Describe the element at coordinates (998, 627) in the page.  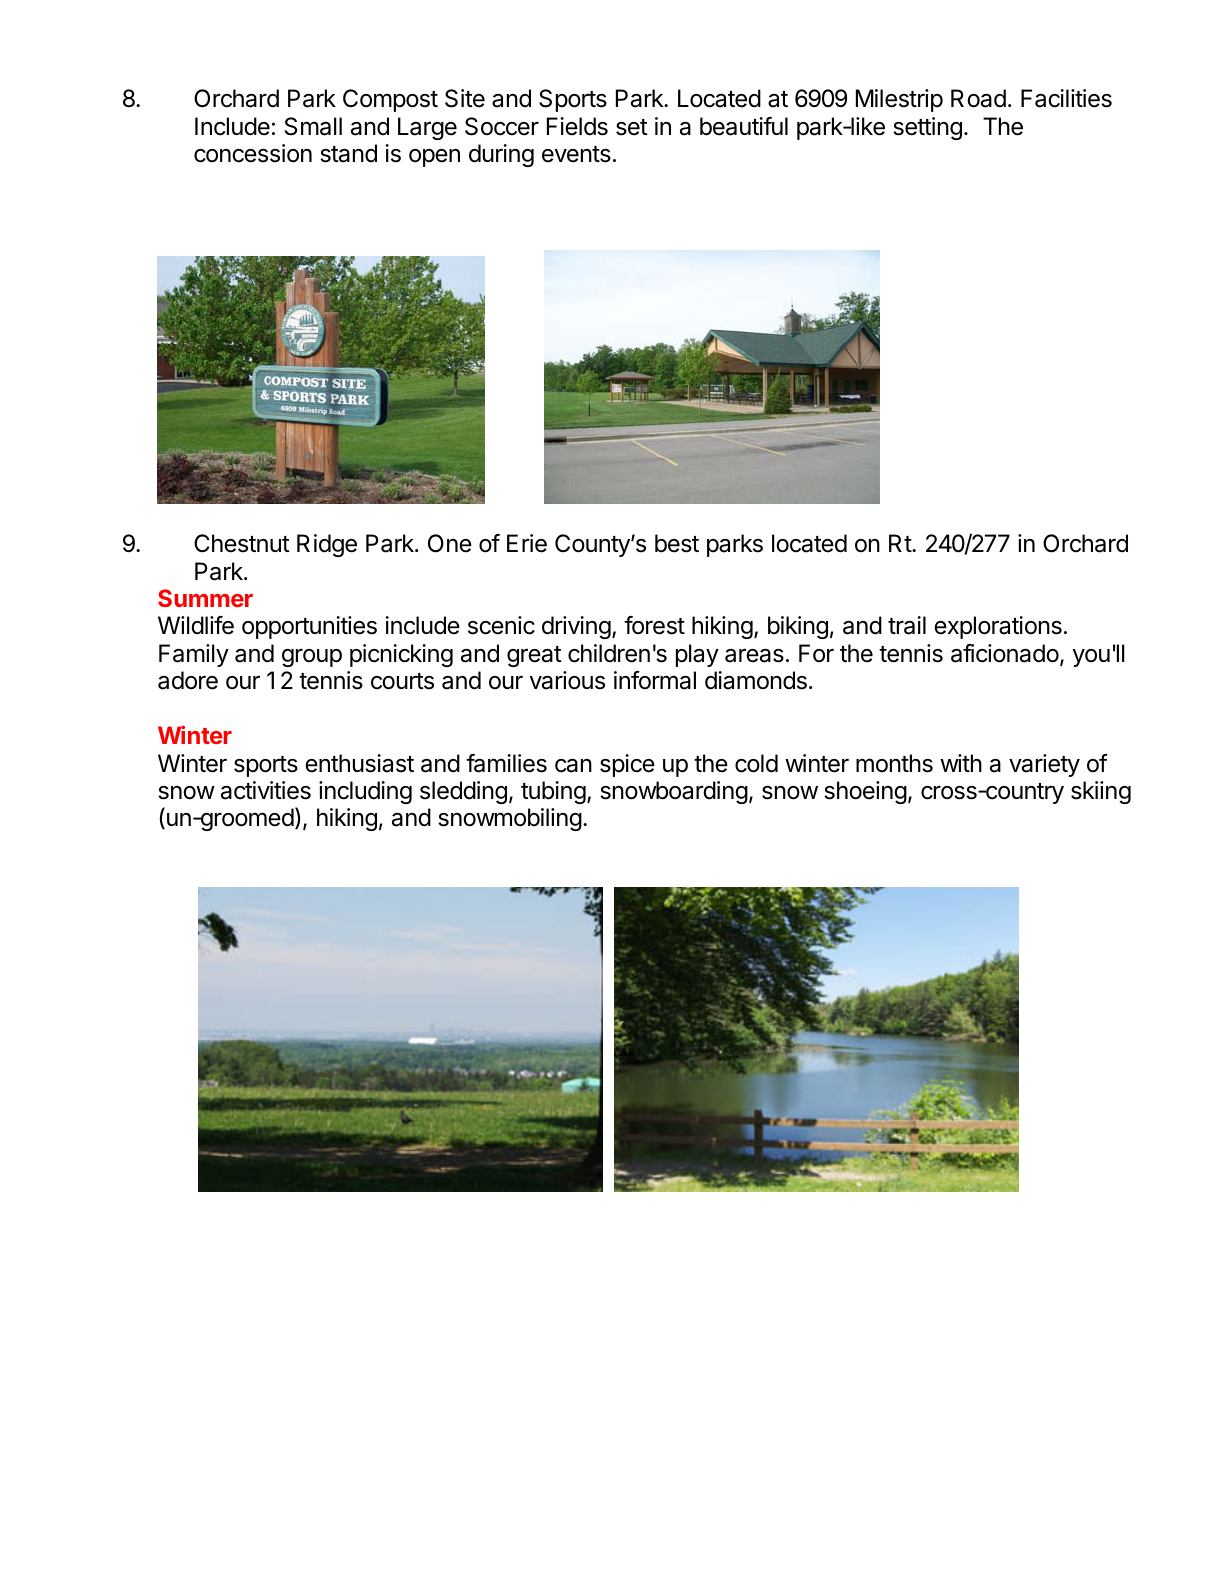
I see `explorations` at that location.
